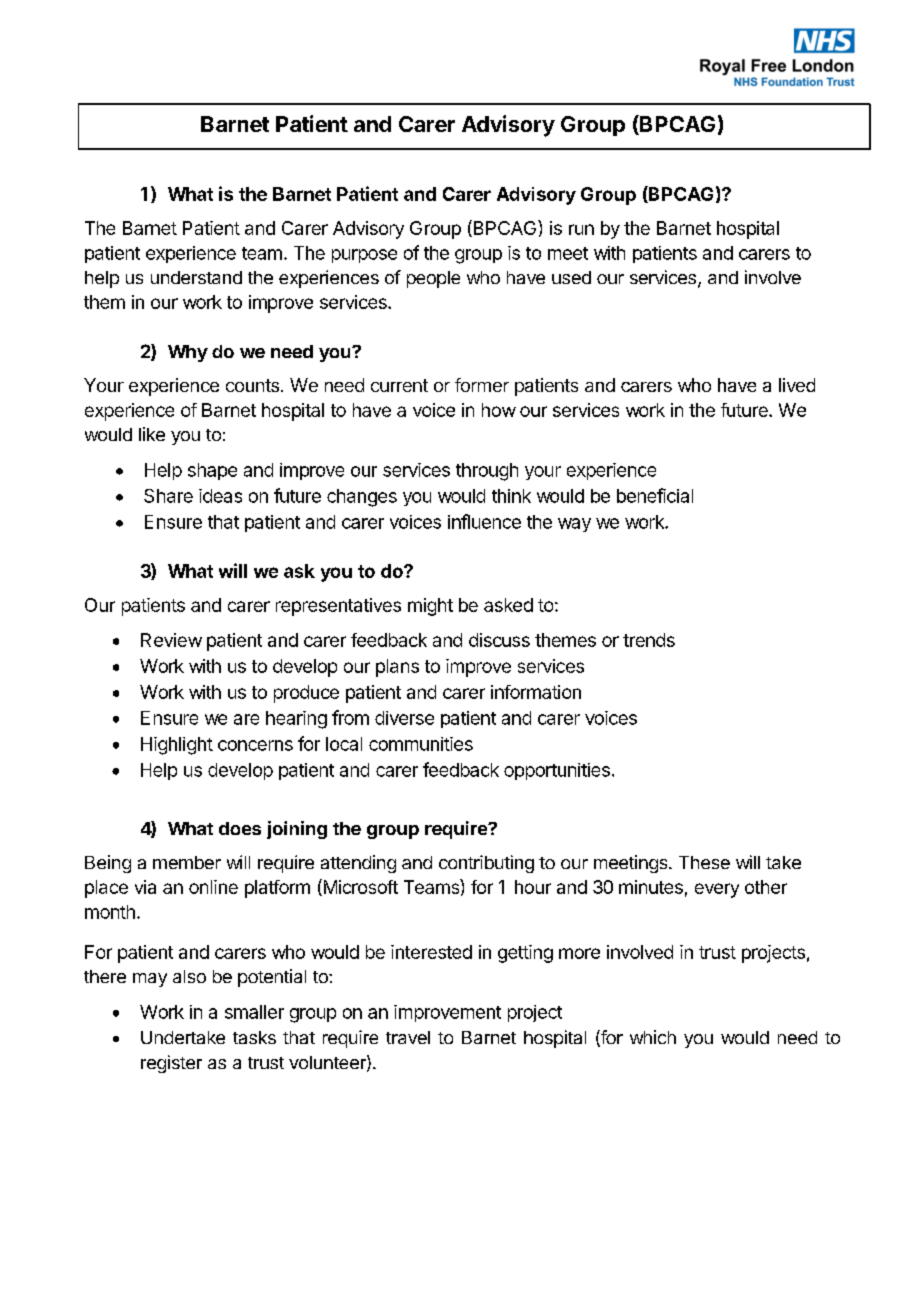 Image resolution: width=924 pixels, height=1308 pixels. I want to click on which, so click(653, 1037).
